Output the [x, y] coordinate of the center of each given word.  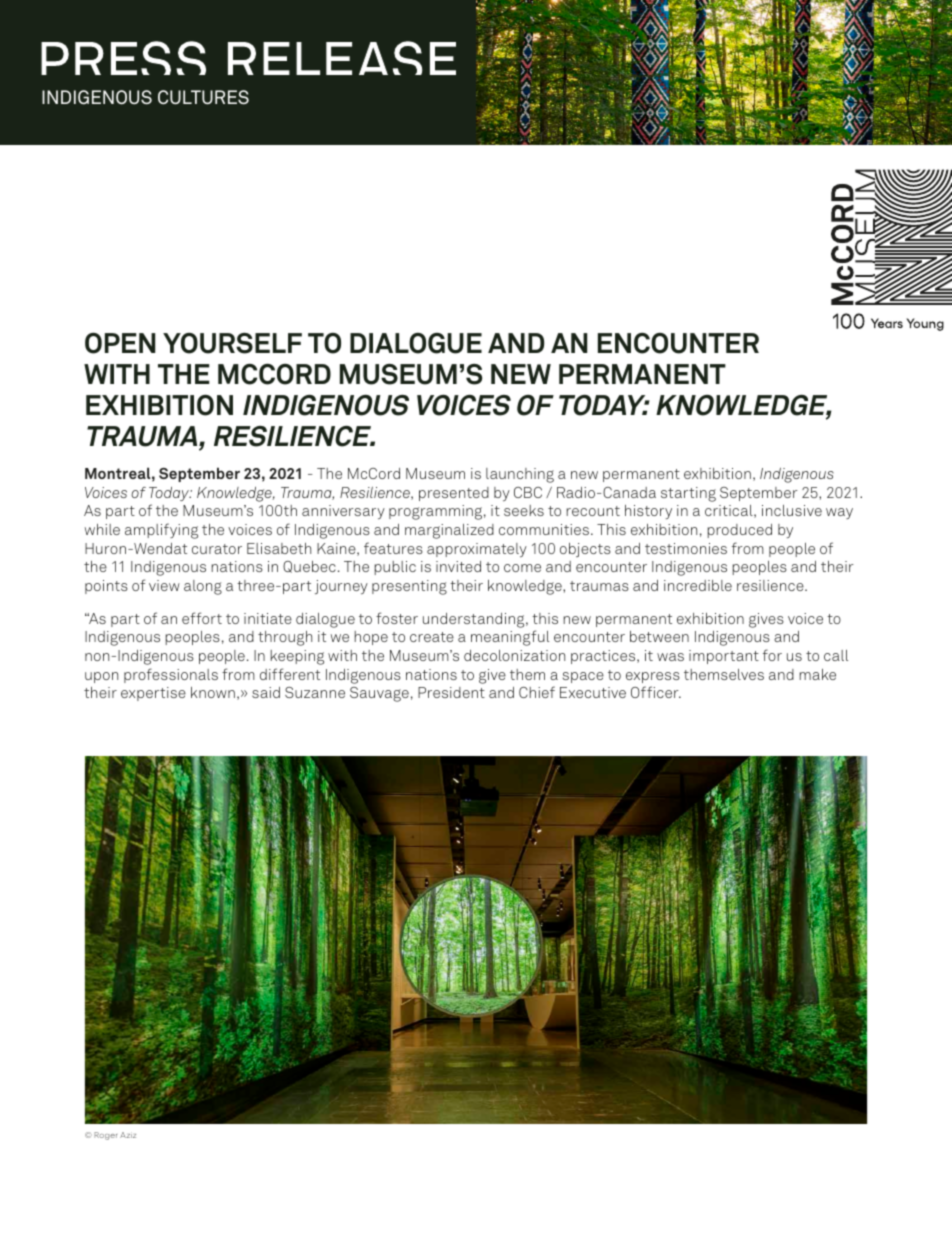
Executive [593, 692]
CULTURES [203, 97]
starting [688, 494]
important [724, 657]
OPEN [120, 343]
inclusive [792, 510]
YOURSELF [232, 343]
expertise [153, 694]
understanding [475, 620]
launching [520, 475]
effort [202, 618]
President [451, 692]
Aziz [128, 1135]
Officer [656, 692]
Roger [105, 1136]
